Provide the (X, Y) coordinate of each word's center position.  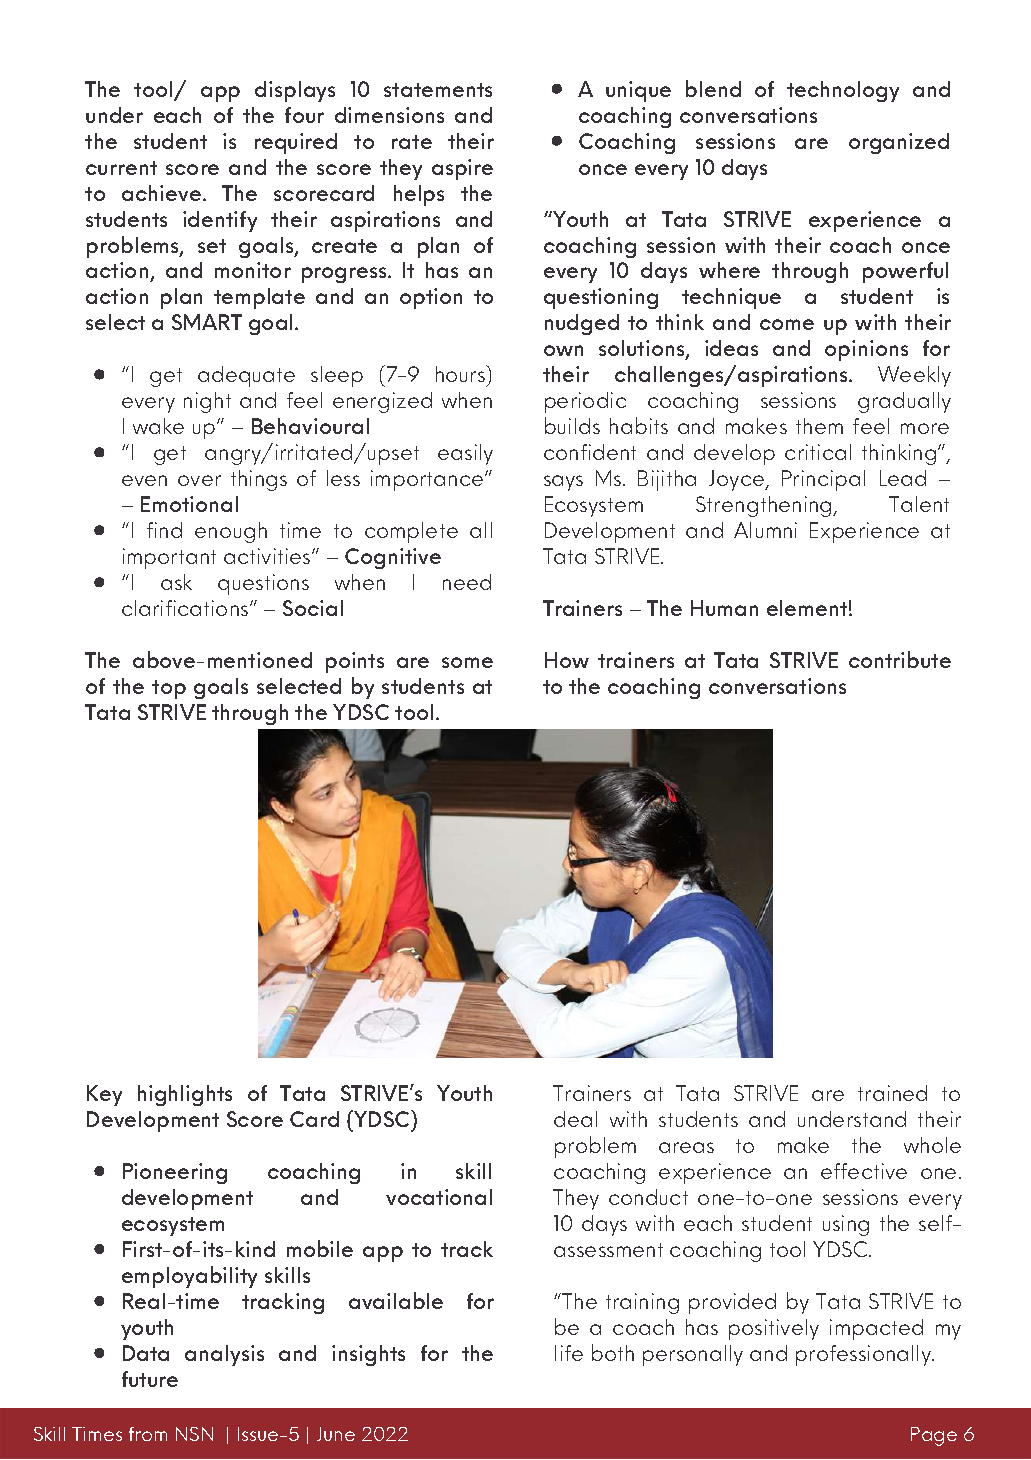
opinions (866, 350)
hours (462, 375)
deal (575, 1119)
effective (864, 1171)
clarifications (186, 608)
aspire (462, 169)
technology (843, 91)
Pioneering (175, 1173)
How (567, 660)
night (207, 402)
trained (892, 1093)
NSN (194, 1434)
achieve (163, 193)
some (467, 662)
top (169, 689)
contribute (900, 659)
